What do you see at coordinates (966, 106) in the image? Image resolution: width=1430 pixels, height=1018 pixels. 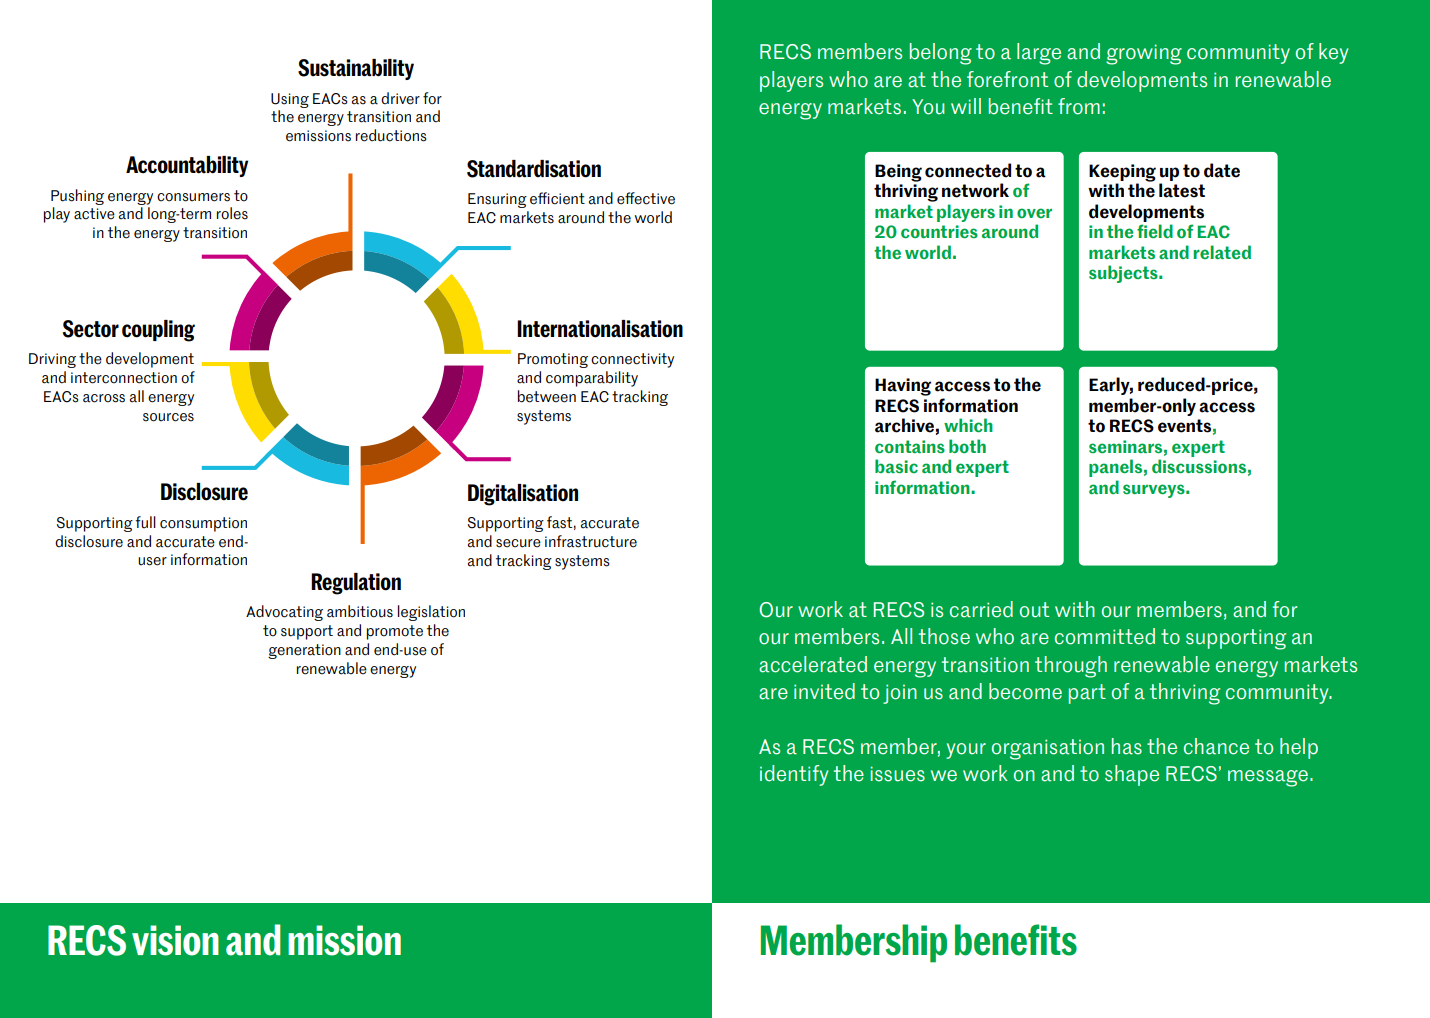 I see `will` at bounding box center [966, 106].
